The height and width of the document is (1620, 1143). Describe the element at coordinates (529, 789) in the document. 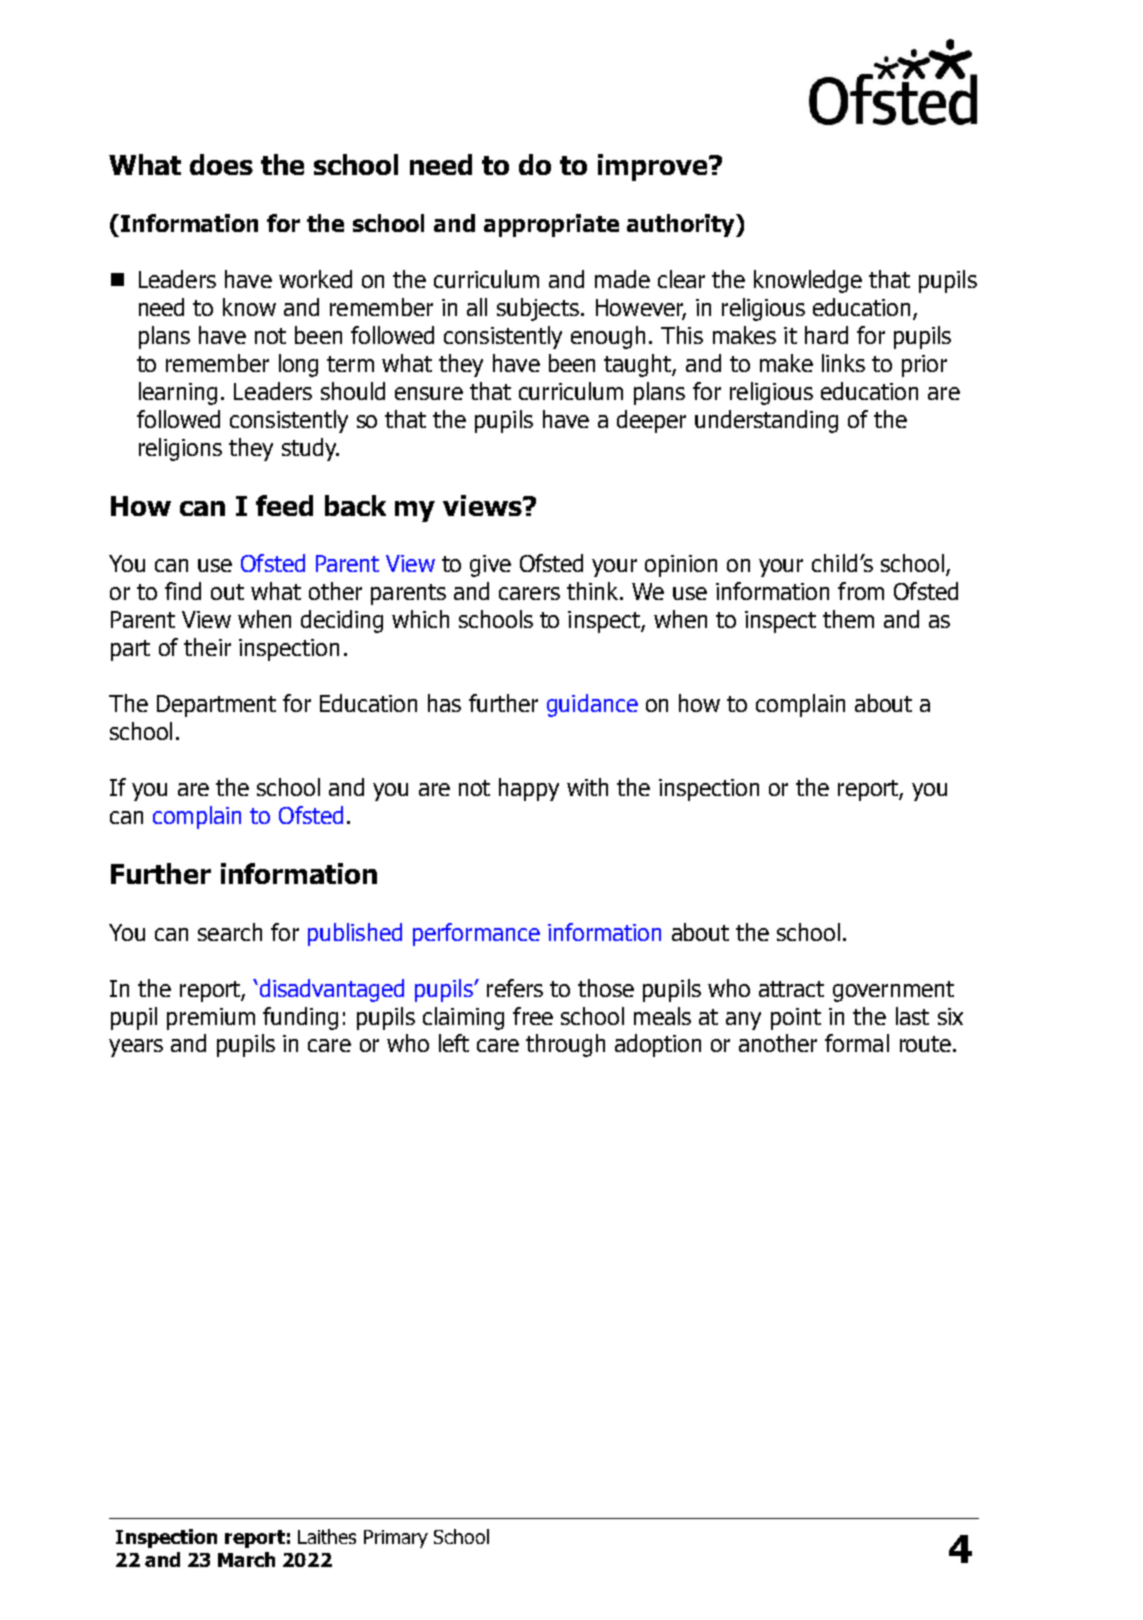

I see `happy` at that location.
